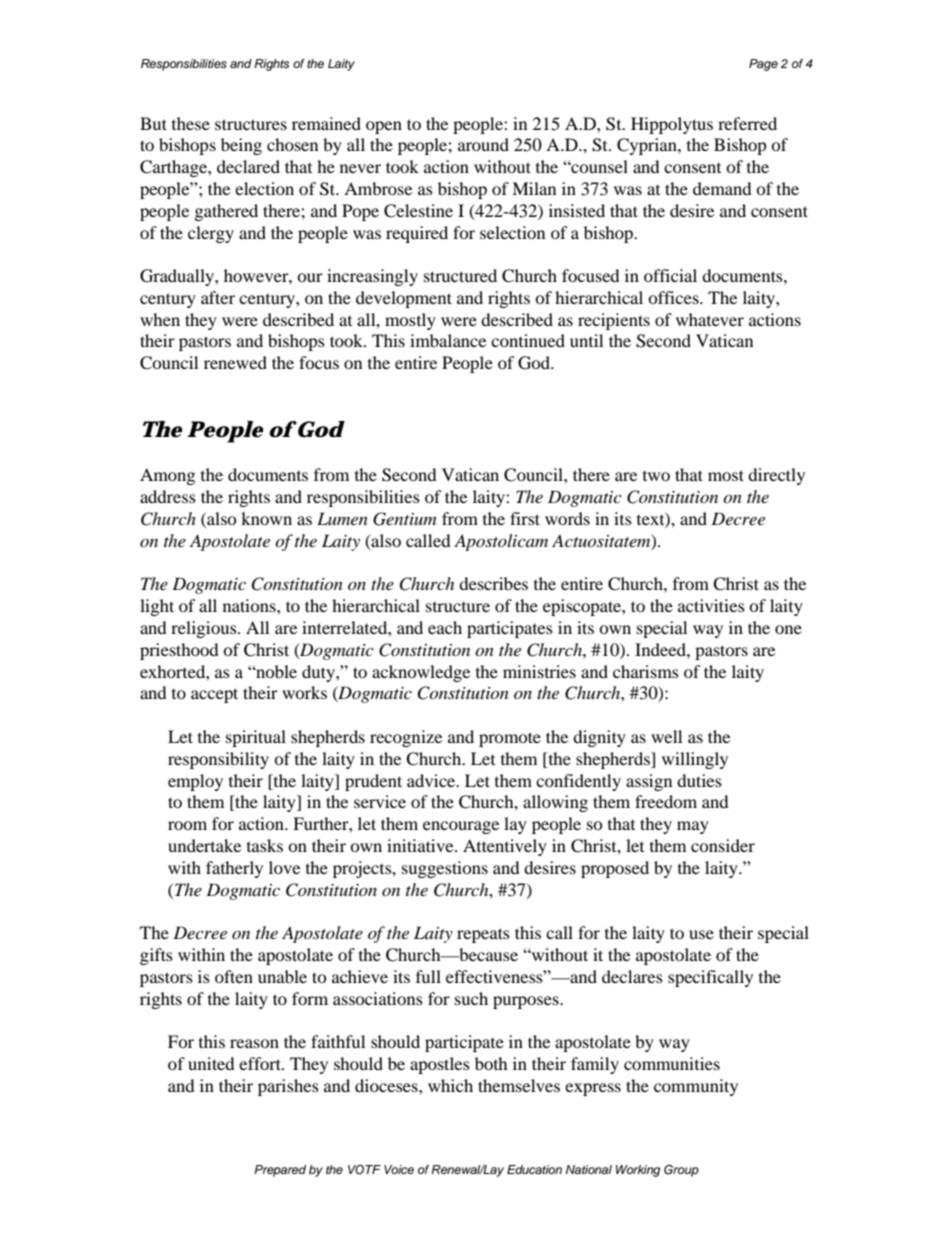  Describe the element at coordinates (450, 1085) in the screenshot. I see `which` at that location.
